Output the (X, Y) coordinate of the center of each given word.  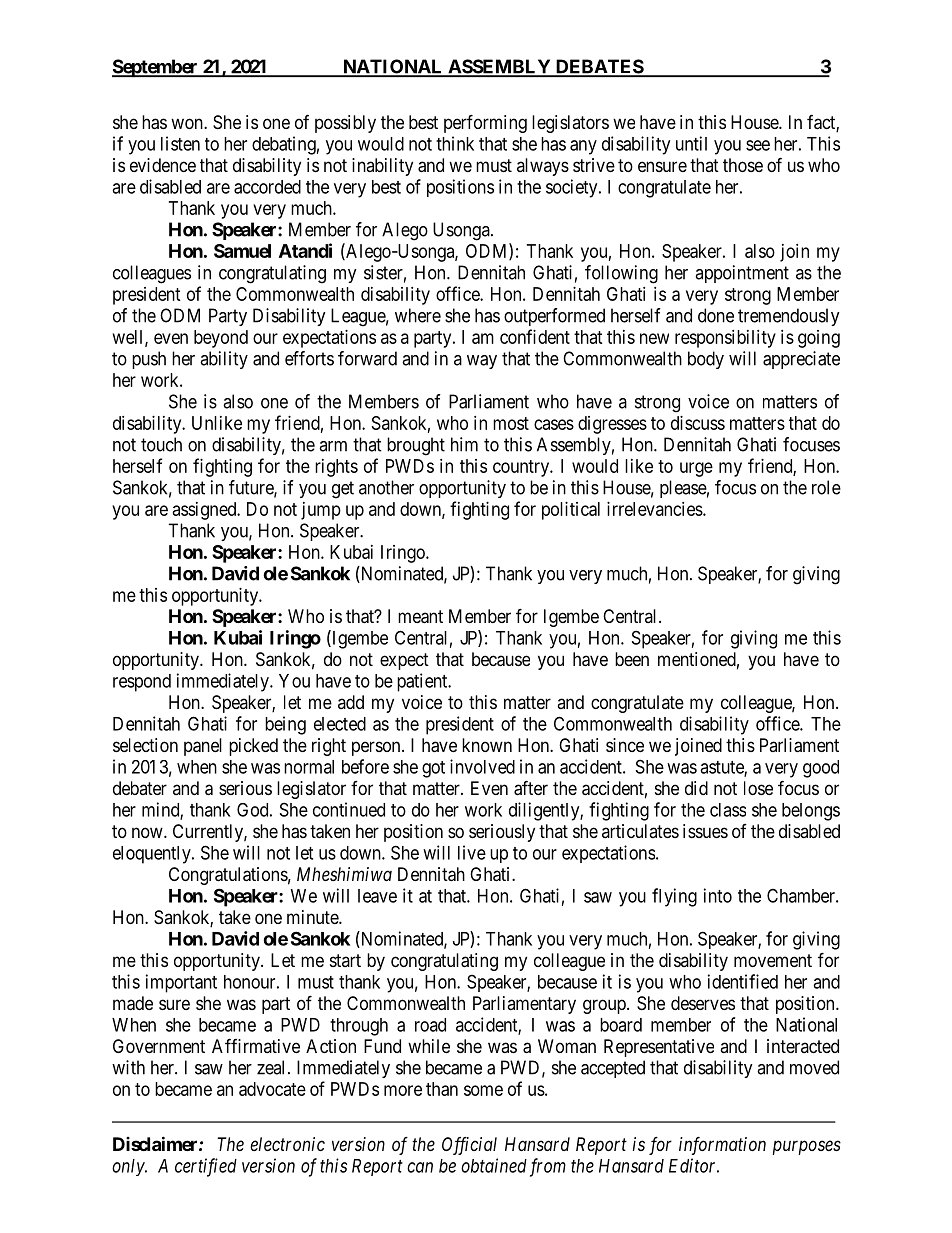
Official (469, 1146)
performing (485, 123)
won (188, 123)
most (511, 423)
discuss (698, 423)
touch (161, 444)
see (758, 145)
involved (482, 766)
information (722, 1146)
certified (206, 1167)
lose (758, 788)
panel (203, 747)
